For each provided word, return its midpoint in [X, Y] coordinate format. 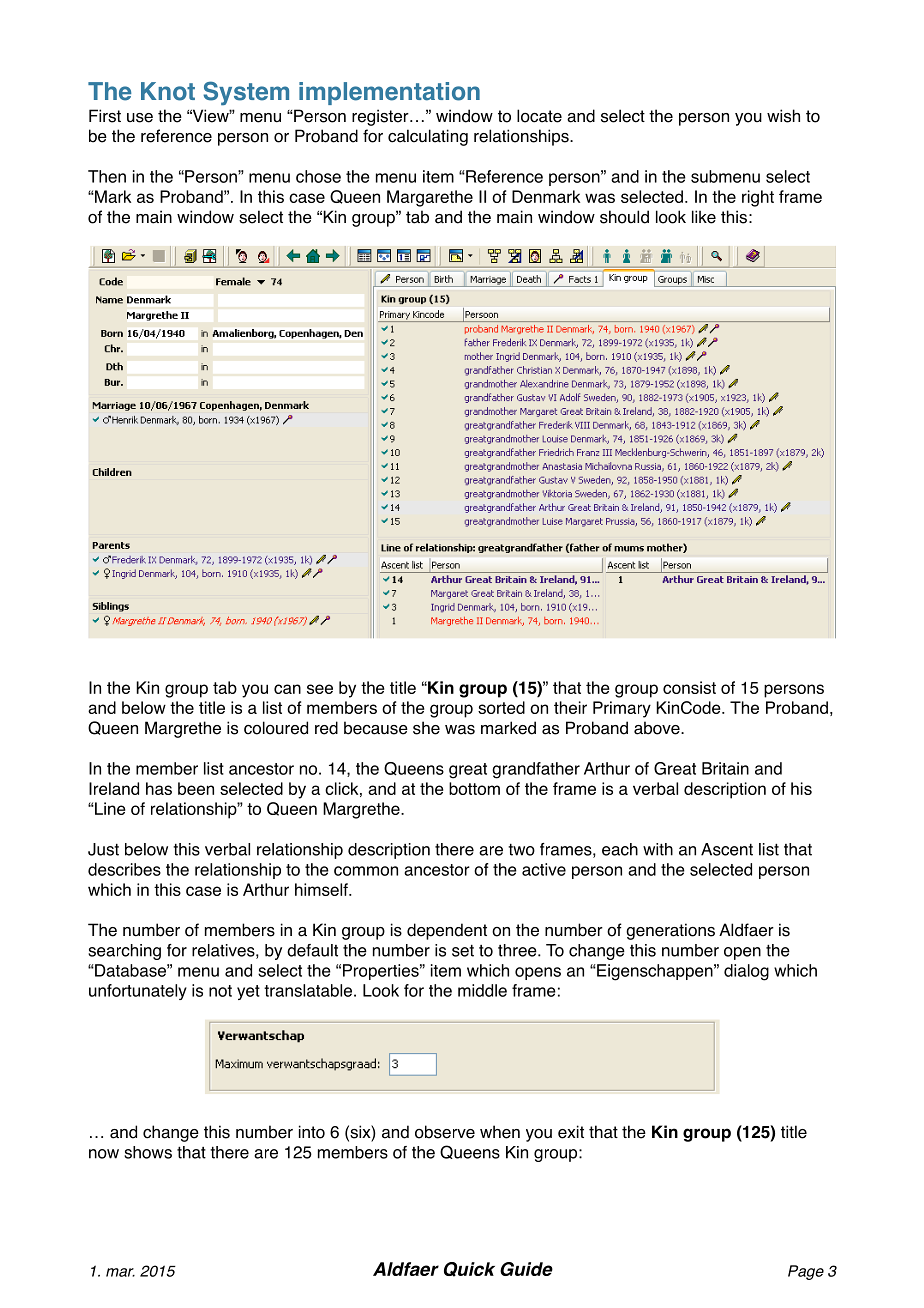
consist [689, 687]
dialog [746, 972]
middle [482, 990]
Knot [168, 91]
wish [783, 116]
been [196, 788]
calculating [428, 137]
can [287, 689]
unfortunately [138, 992]
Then [107, 176]
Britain [725, 768]
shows [148, 1152]
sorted [501, 707]
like [704, 217]
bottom [474, 788]
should [624, 217]
